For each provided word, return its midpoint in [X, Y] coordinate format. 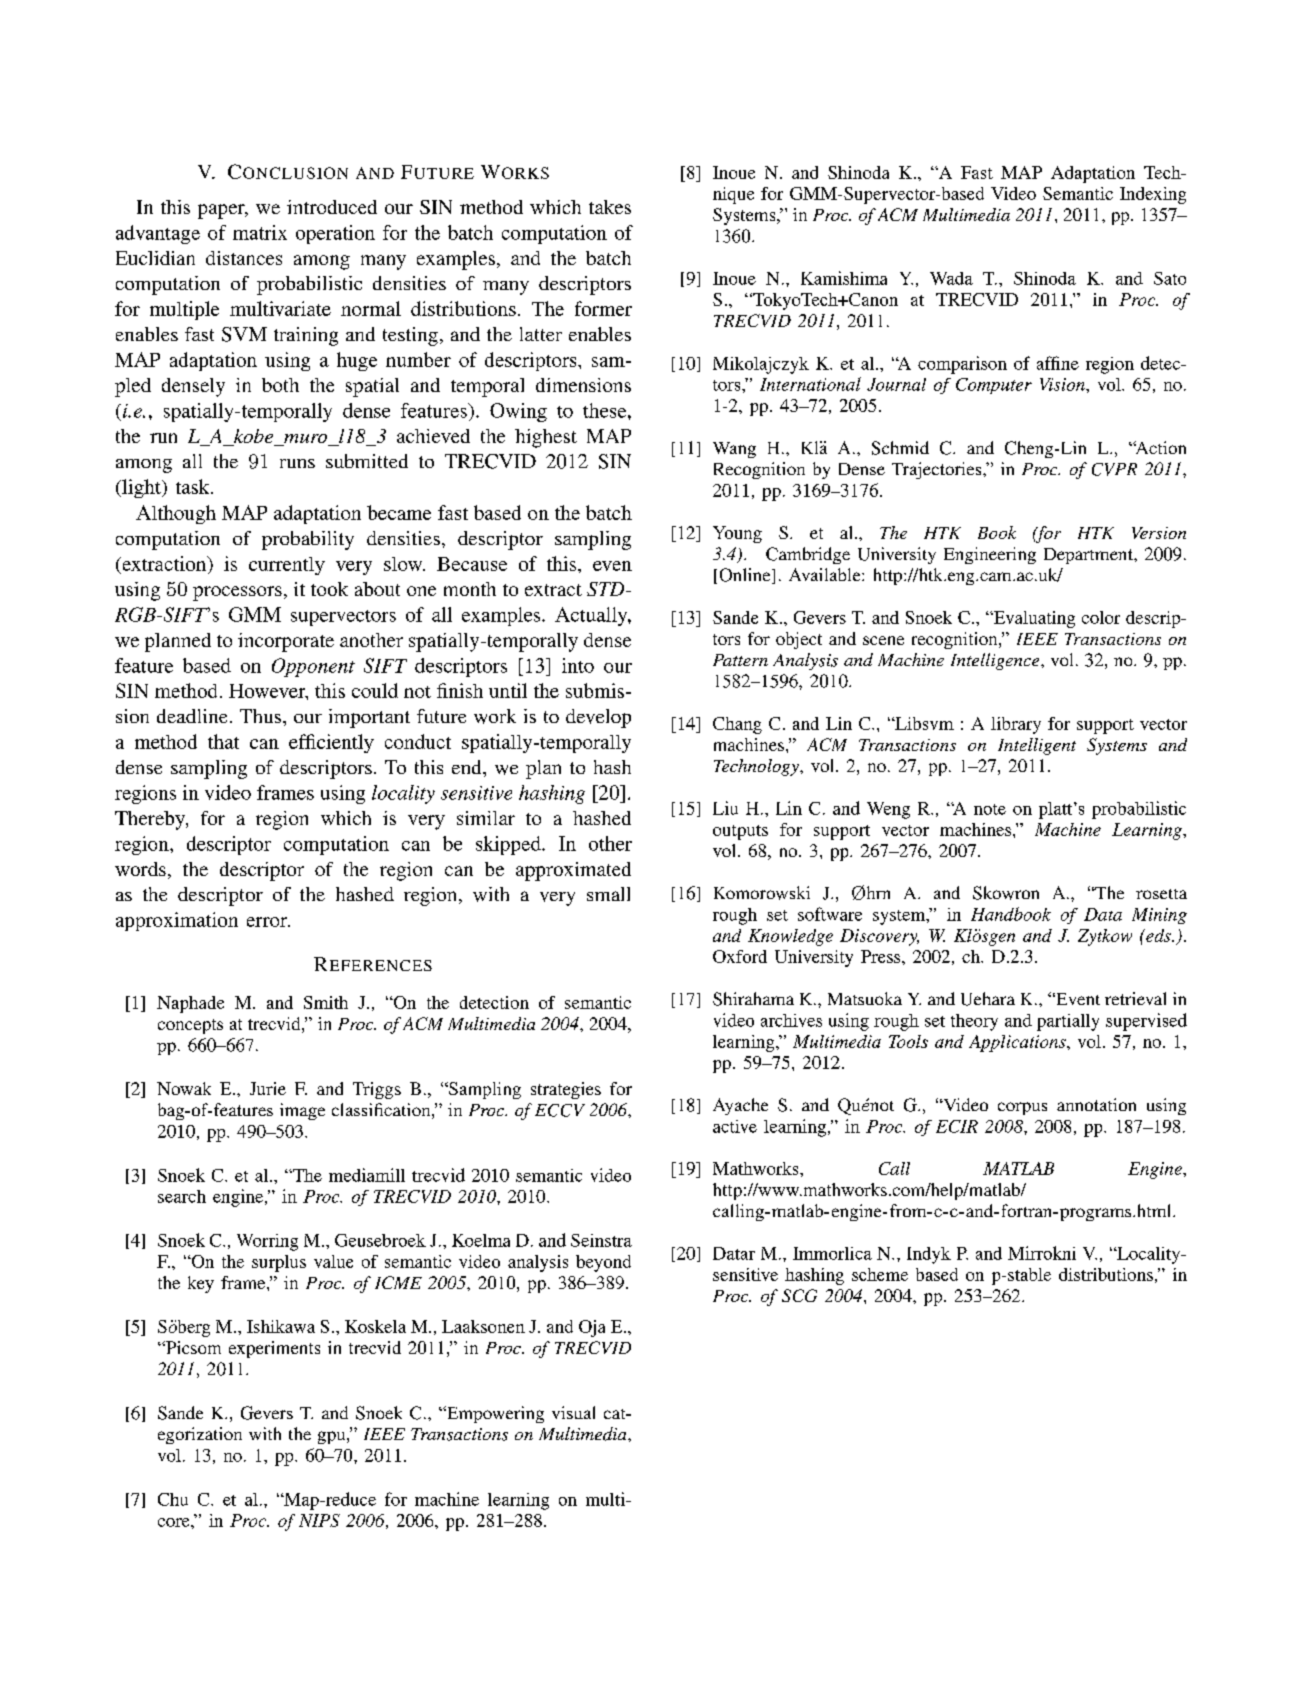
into [578, 665]
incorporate [286, 642]
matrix [260, 232]
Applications [1018, 1043]
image [302, 1111]
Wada [951, 278]
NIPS [319, 1520]
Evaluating [1033, 619]
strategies [566, 1090]
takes [610, 207]
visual [573, 1412]
